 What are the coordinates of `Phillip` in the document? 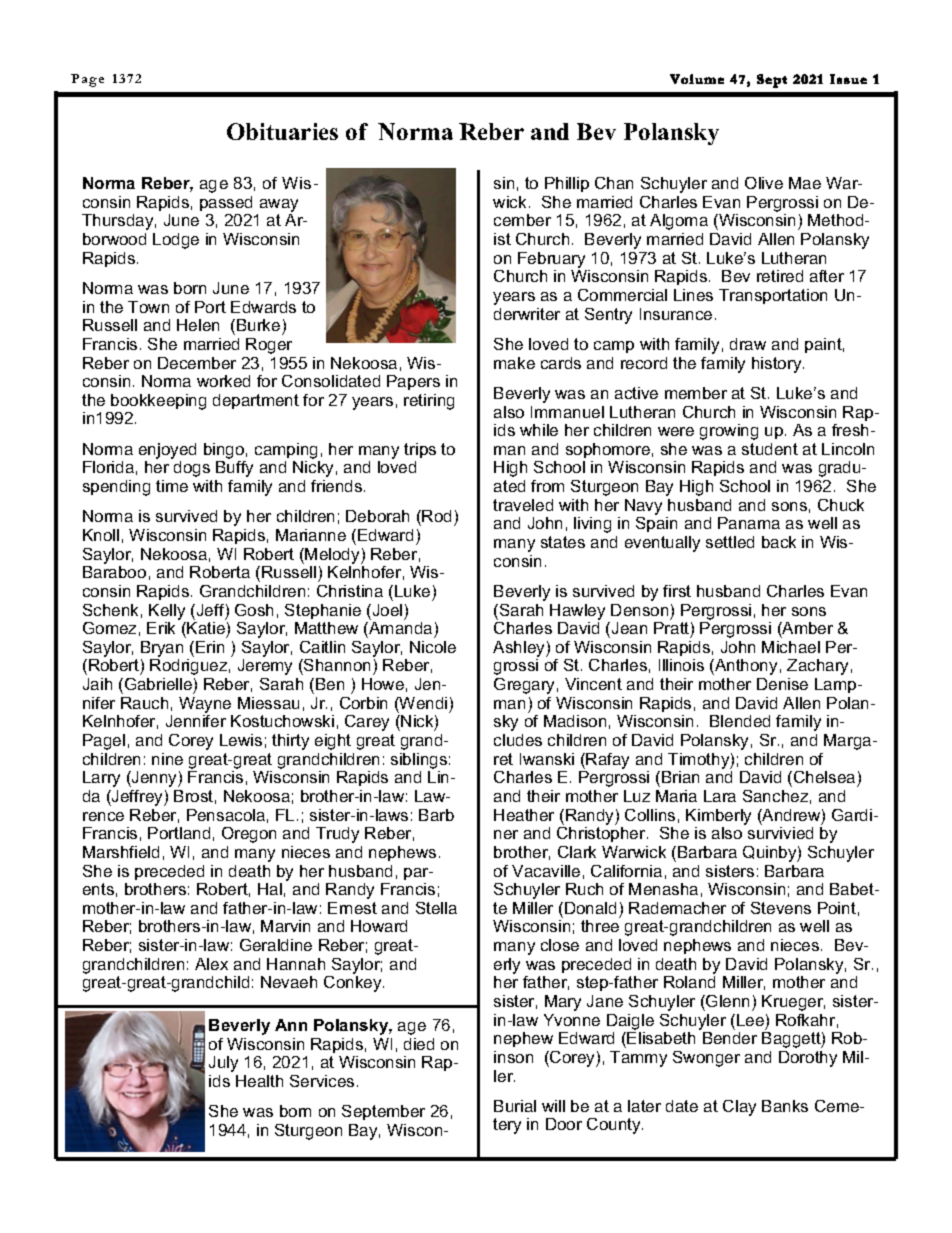 It's located at (567, 184).
